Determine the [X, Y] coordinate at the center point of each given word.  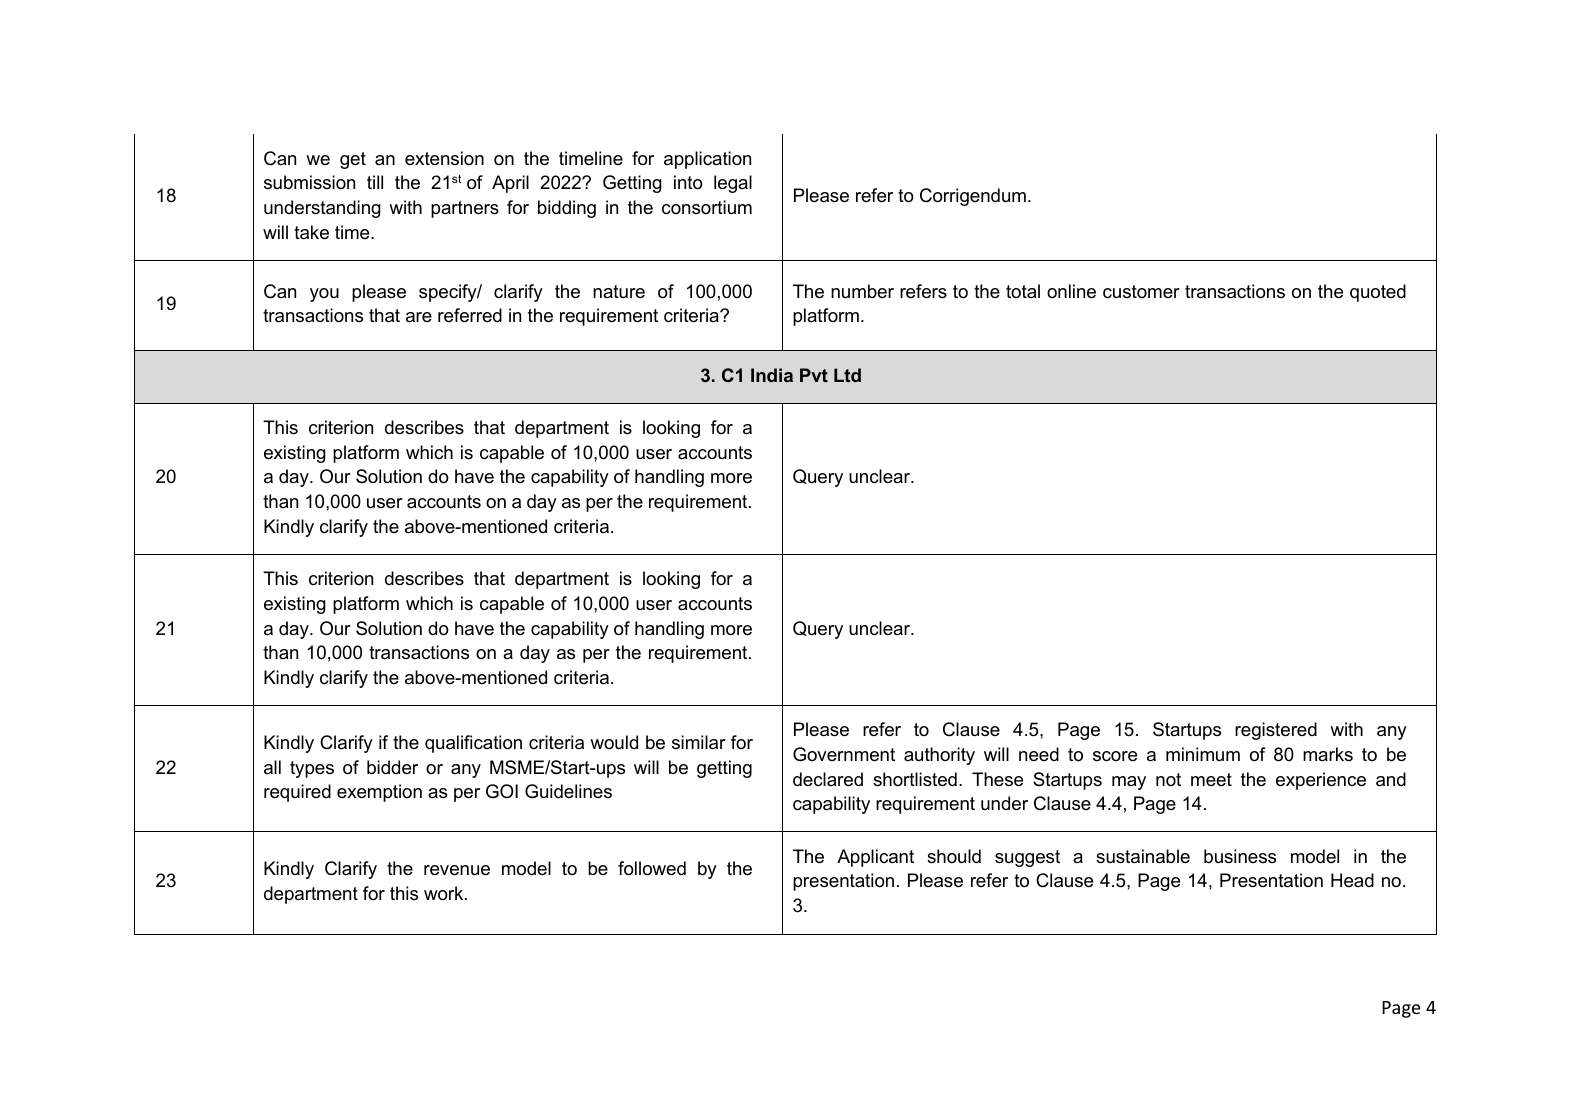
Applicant [875, 858]
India [772, 375]
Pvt [814, 375]
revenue [457, 870]
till [375, 182]
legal [733, 184]
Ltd [847, 375]
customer [1141, 292]
